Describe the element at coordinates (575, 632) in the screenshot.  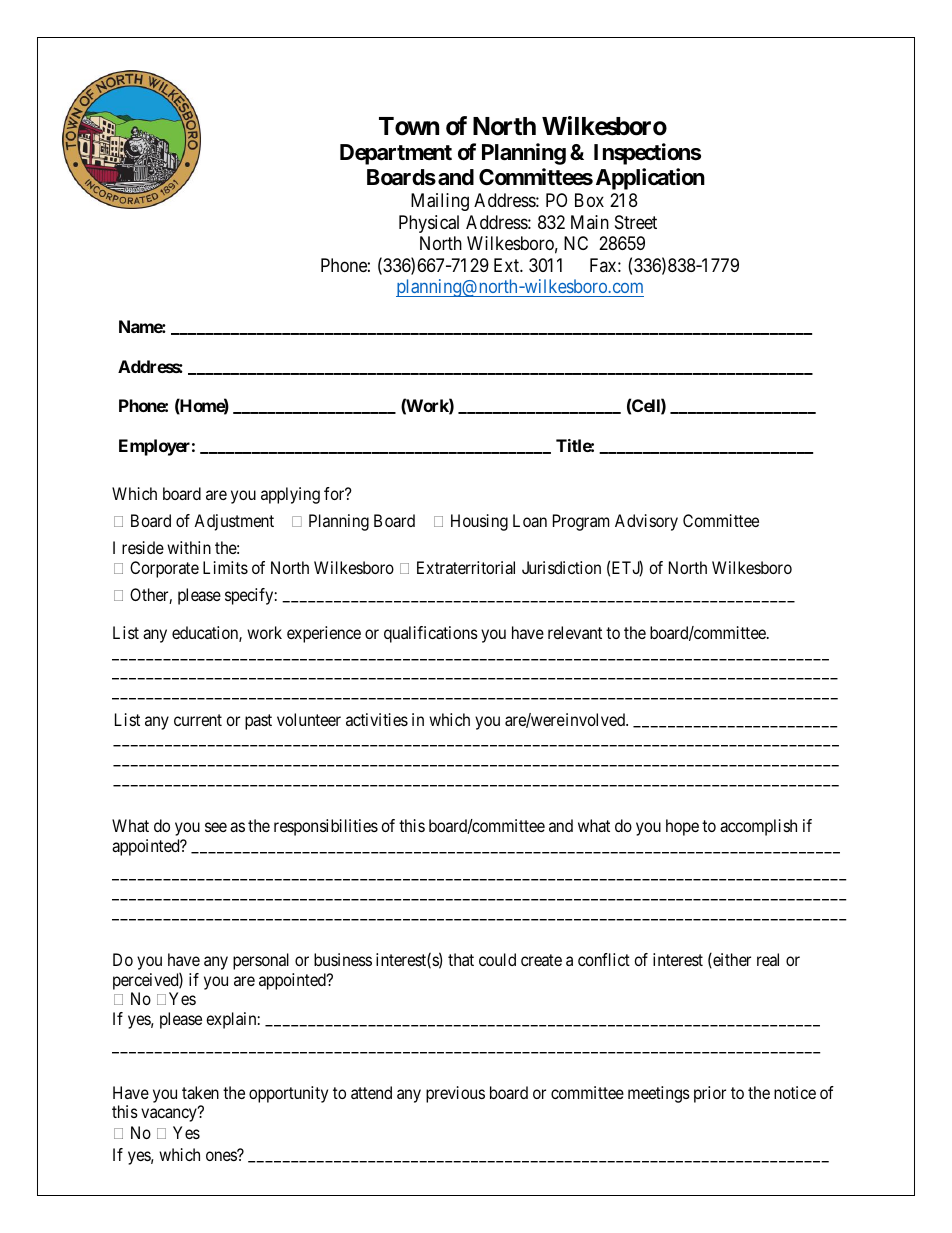
I see `relevant` at that location.
